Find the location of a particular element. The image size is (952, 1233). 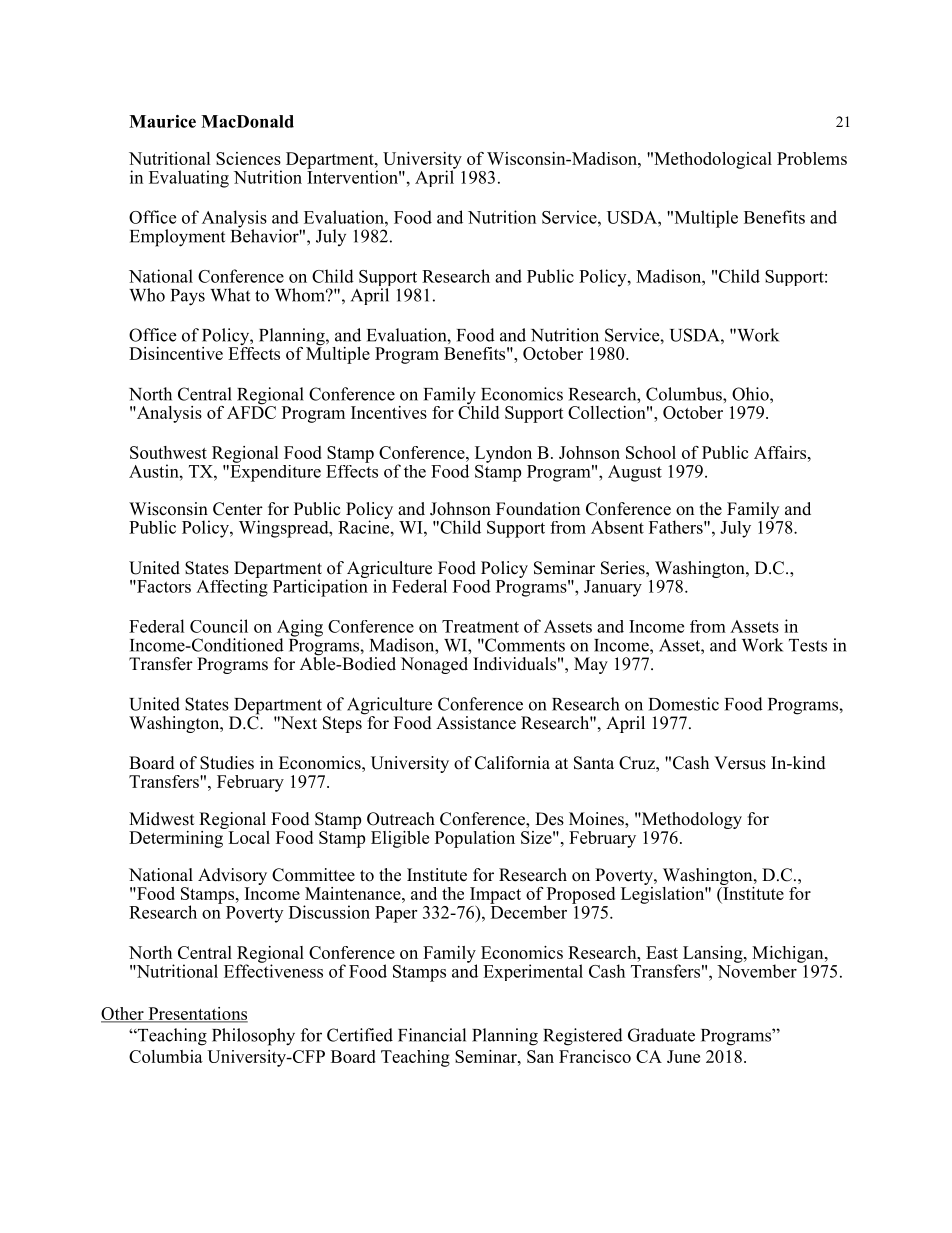

Presentations is located at coordinates (197, 1014).
